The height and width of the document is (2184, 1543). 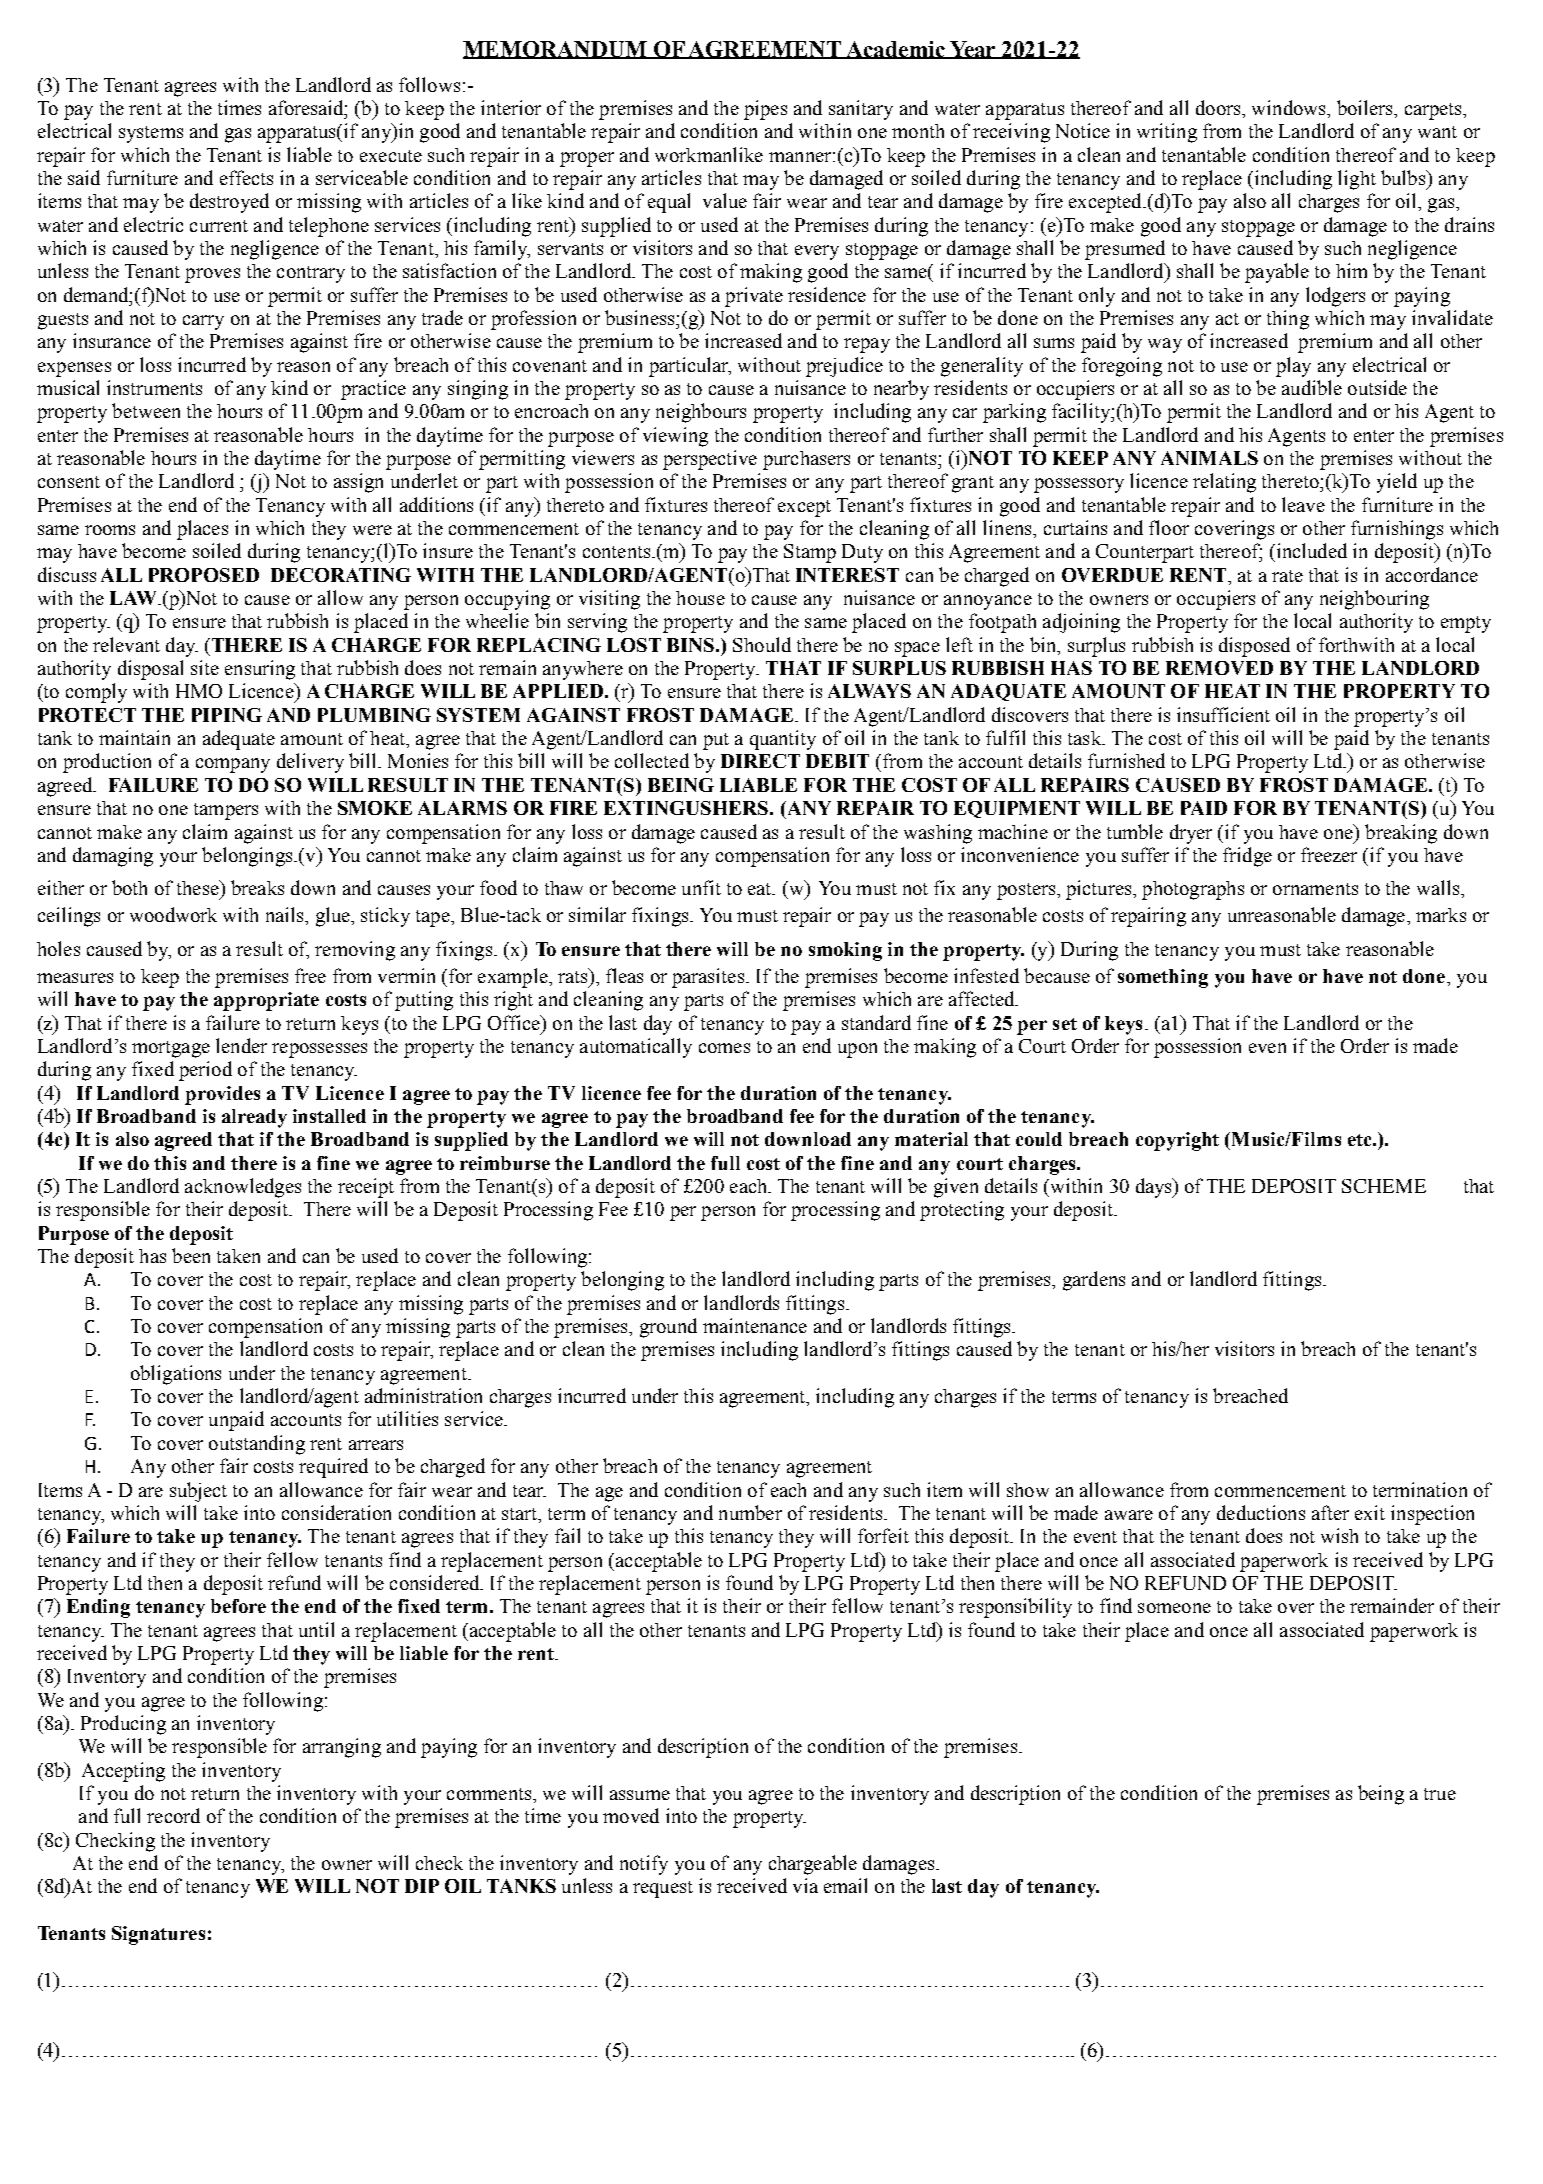 What do you see at coordinates (765, 110) in the document?
I see `pipes` at bounding box center [765, 110].
